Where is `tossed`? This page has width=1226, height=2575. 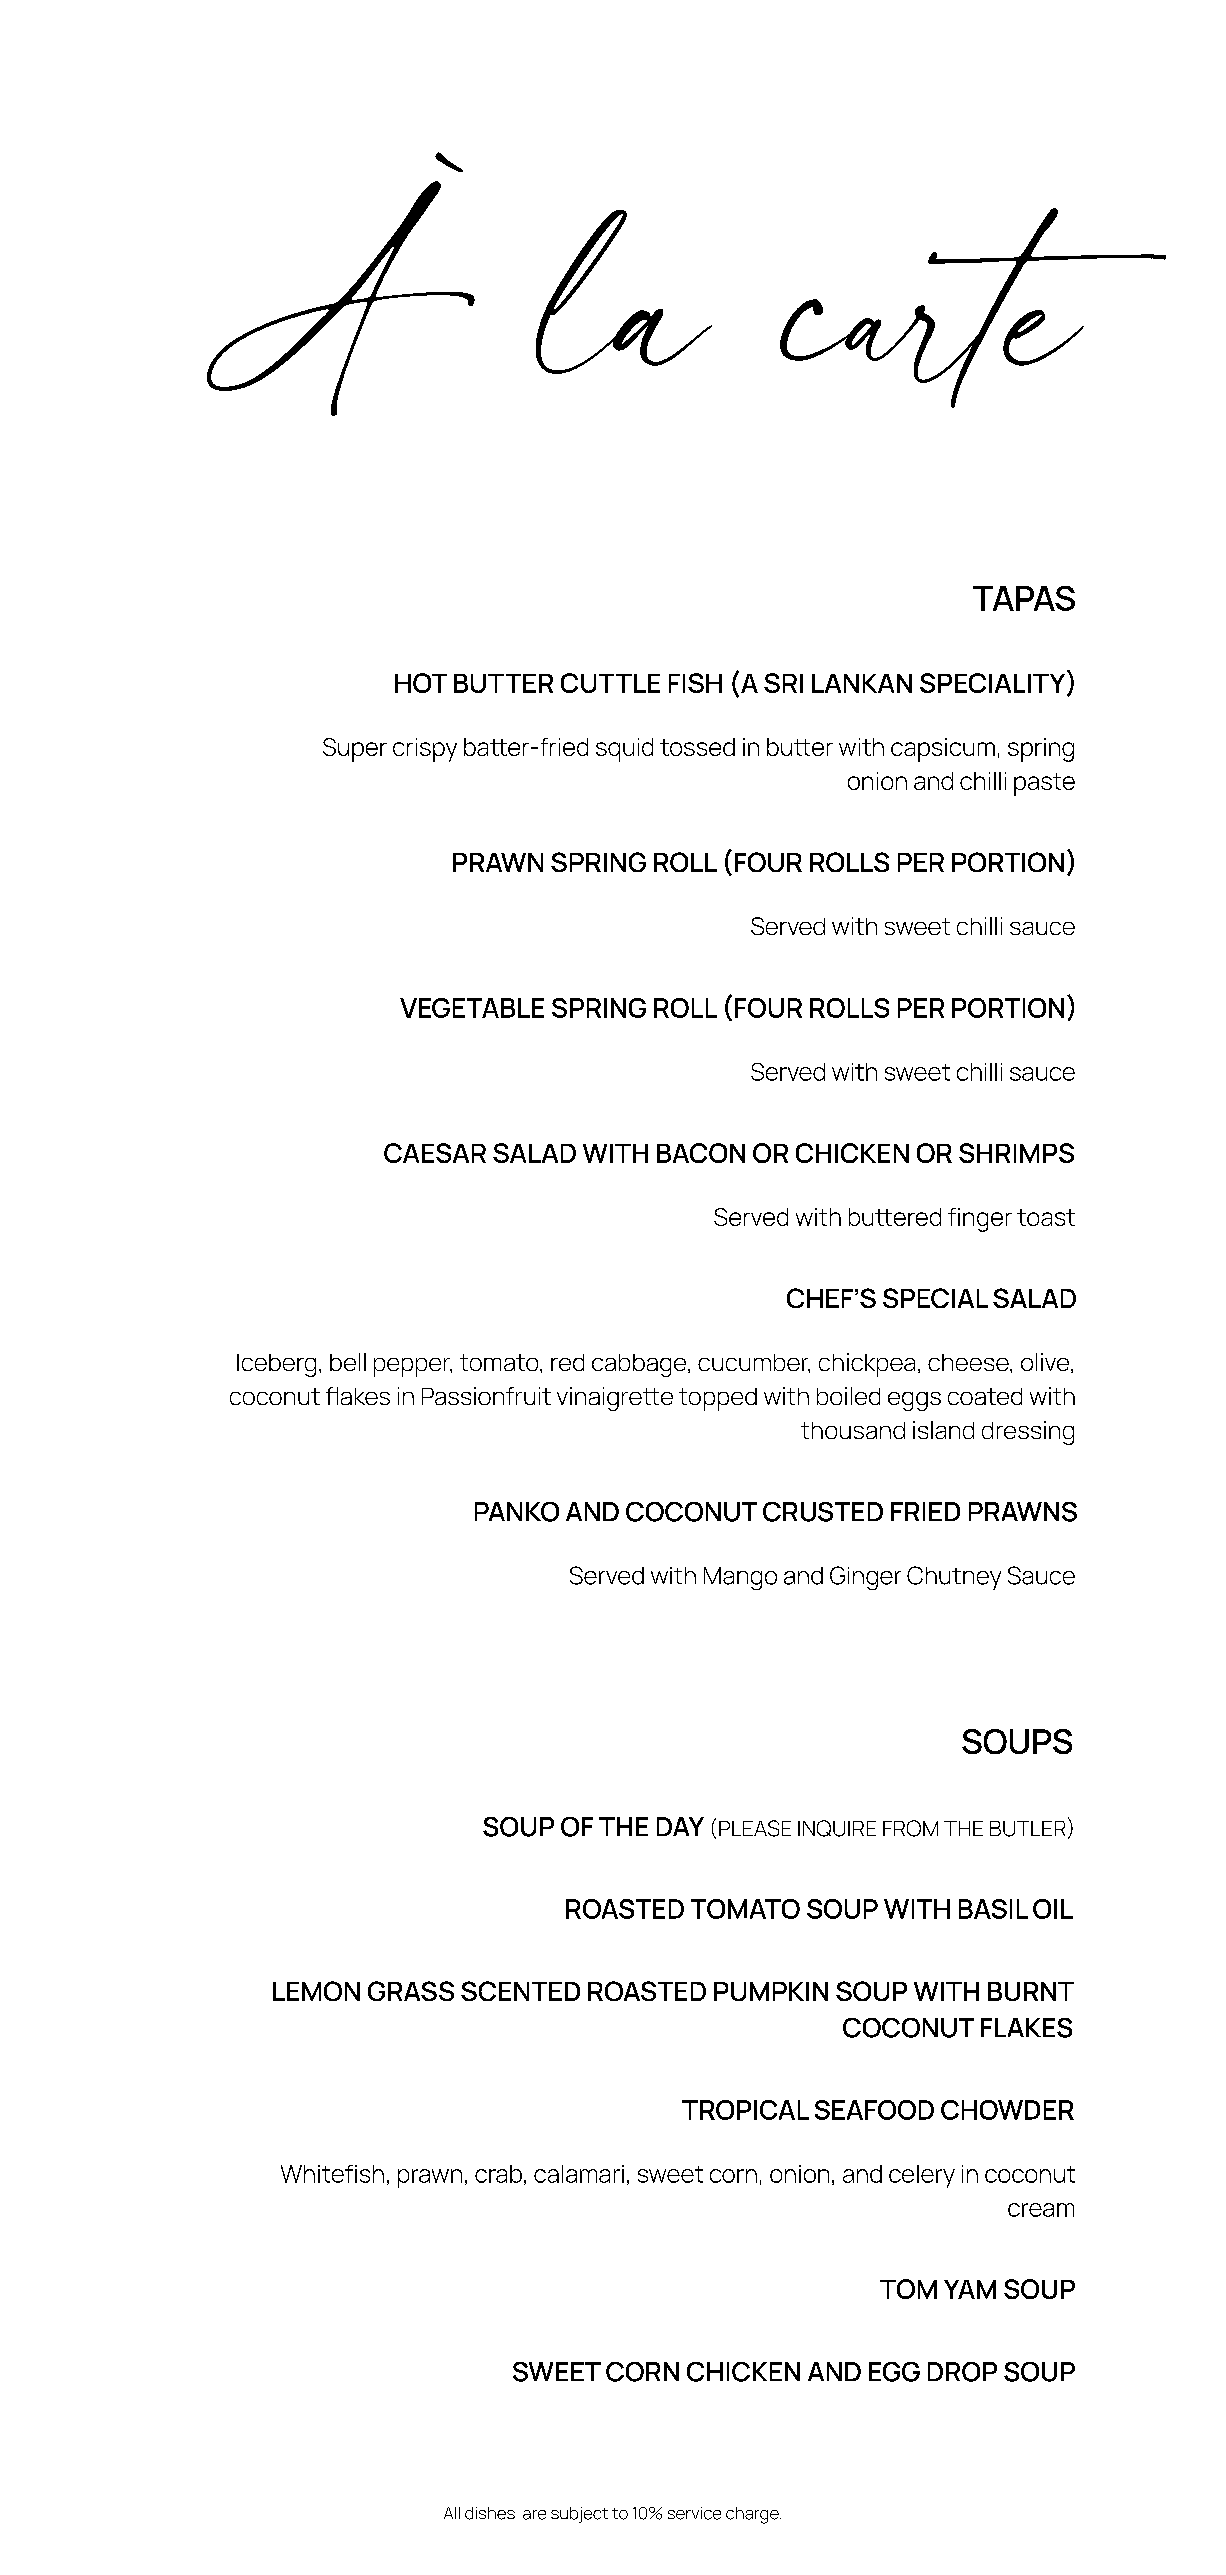 tossed is located at coordinates (697, 747).
